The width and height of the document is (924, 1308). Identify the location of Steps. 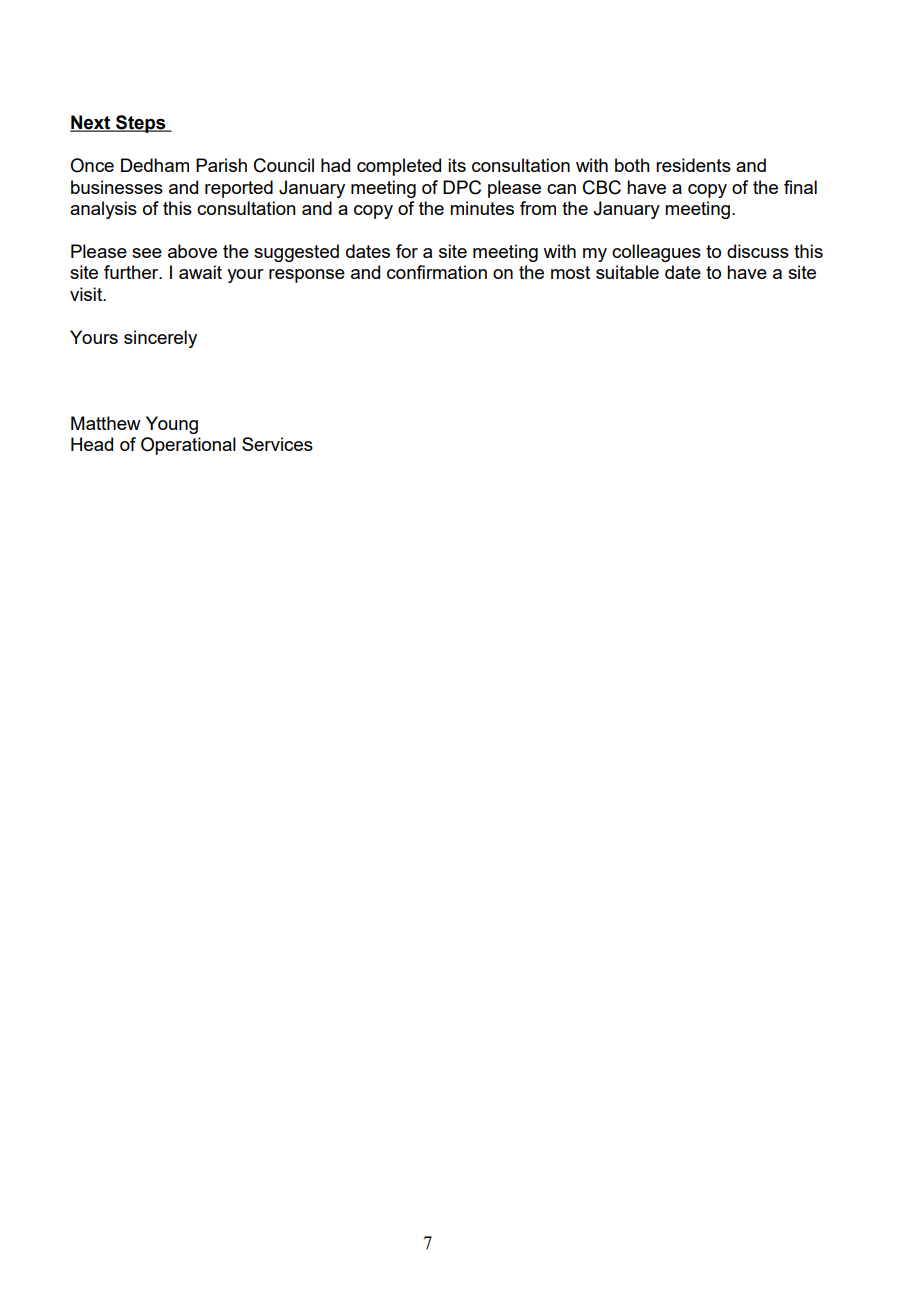
(141, 124).
